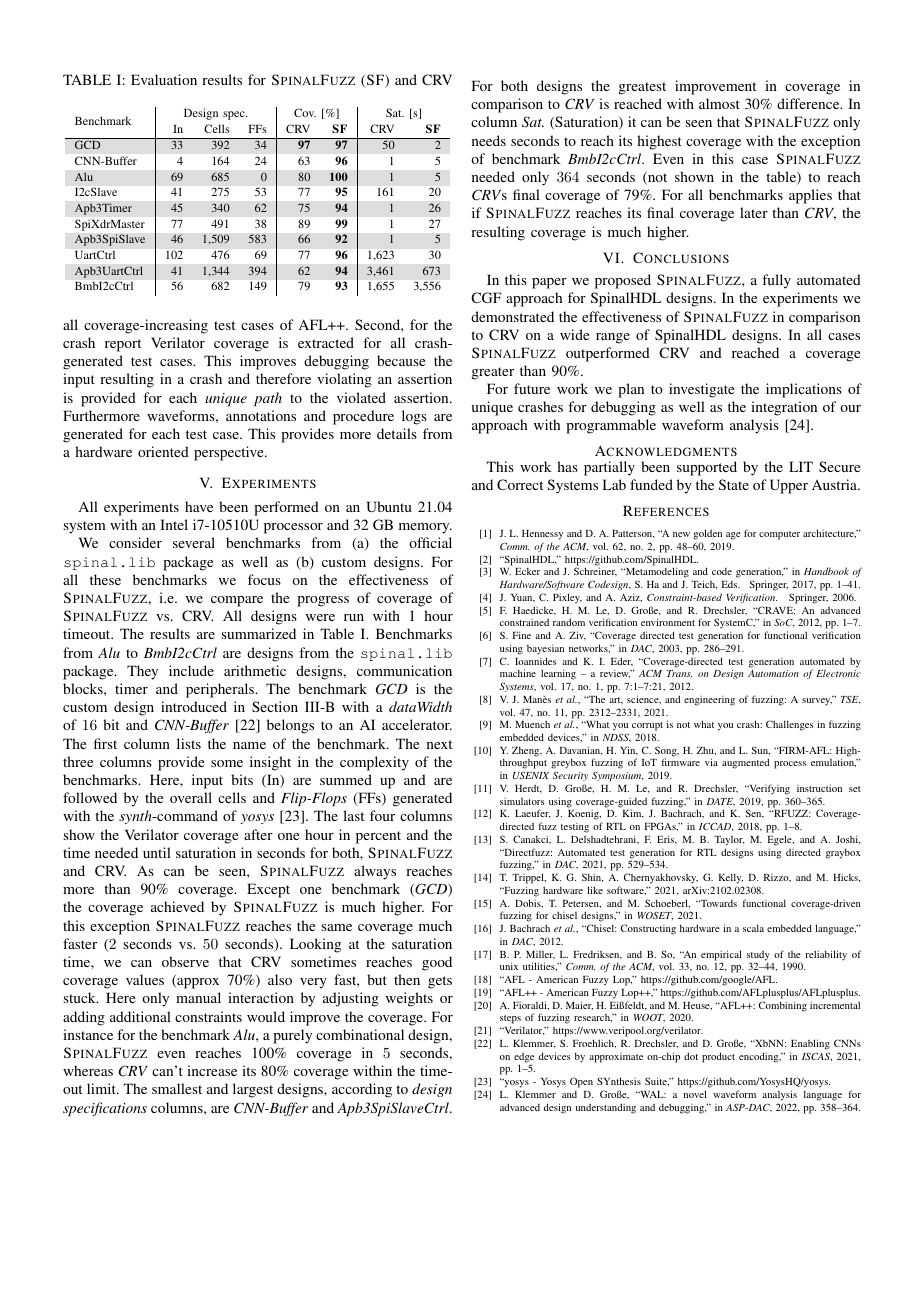 The height and width of the document is (1308, 924). What do you see at coordinates (414, 417) in the document?
I see `logs` at bounding box center [414, 417].
